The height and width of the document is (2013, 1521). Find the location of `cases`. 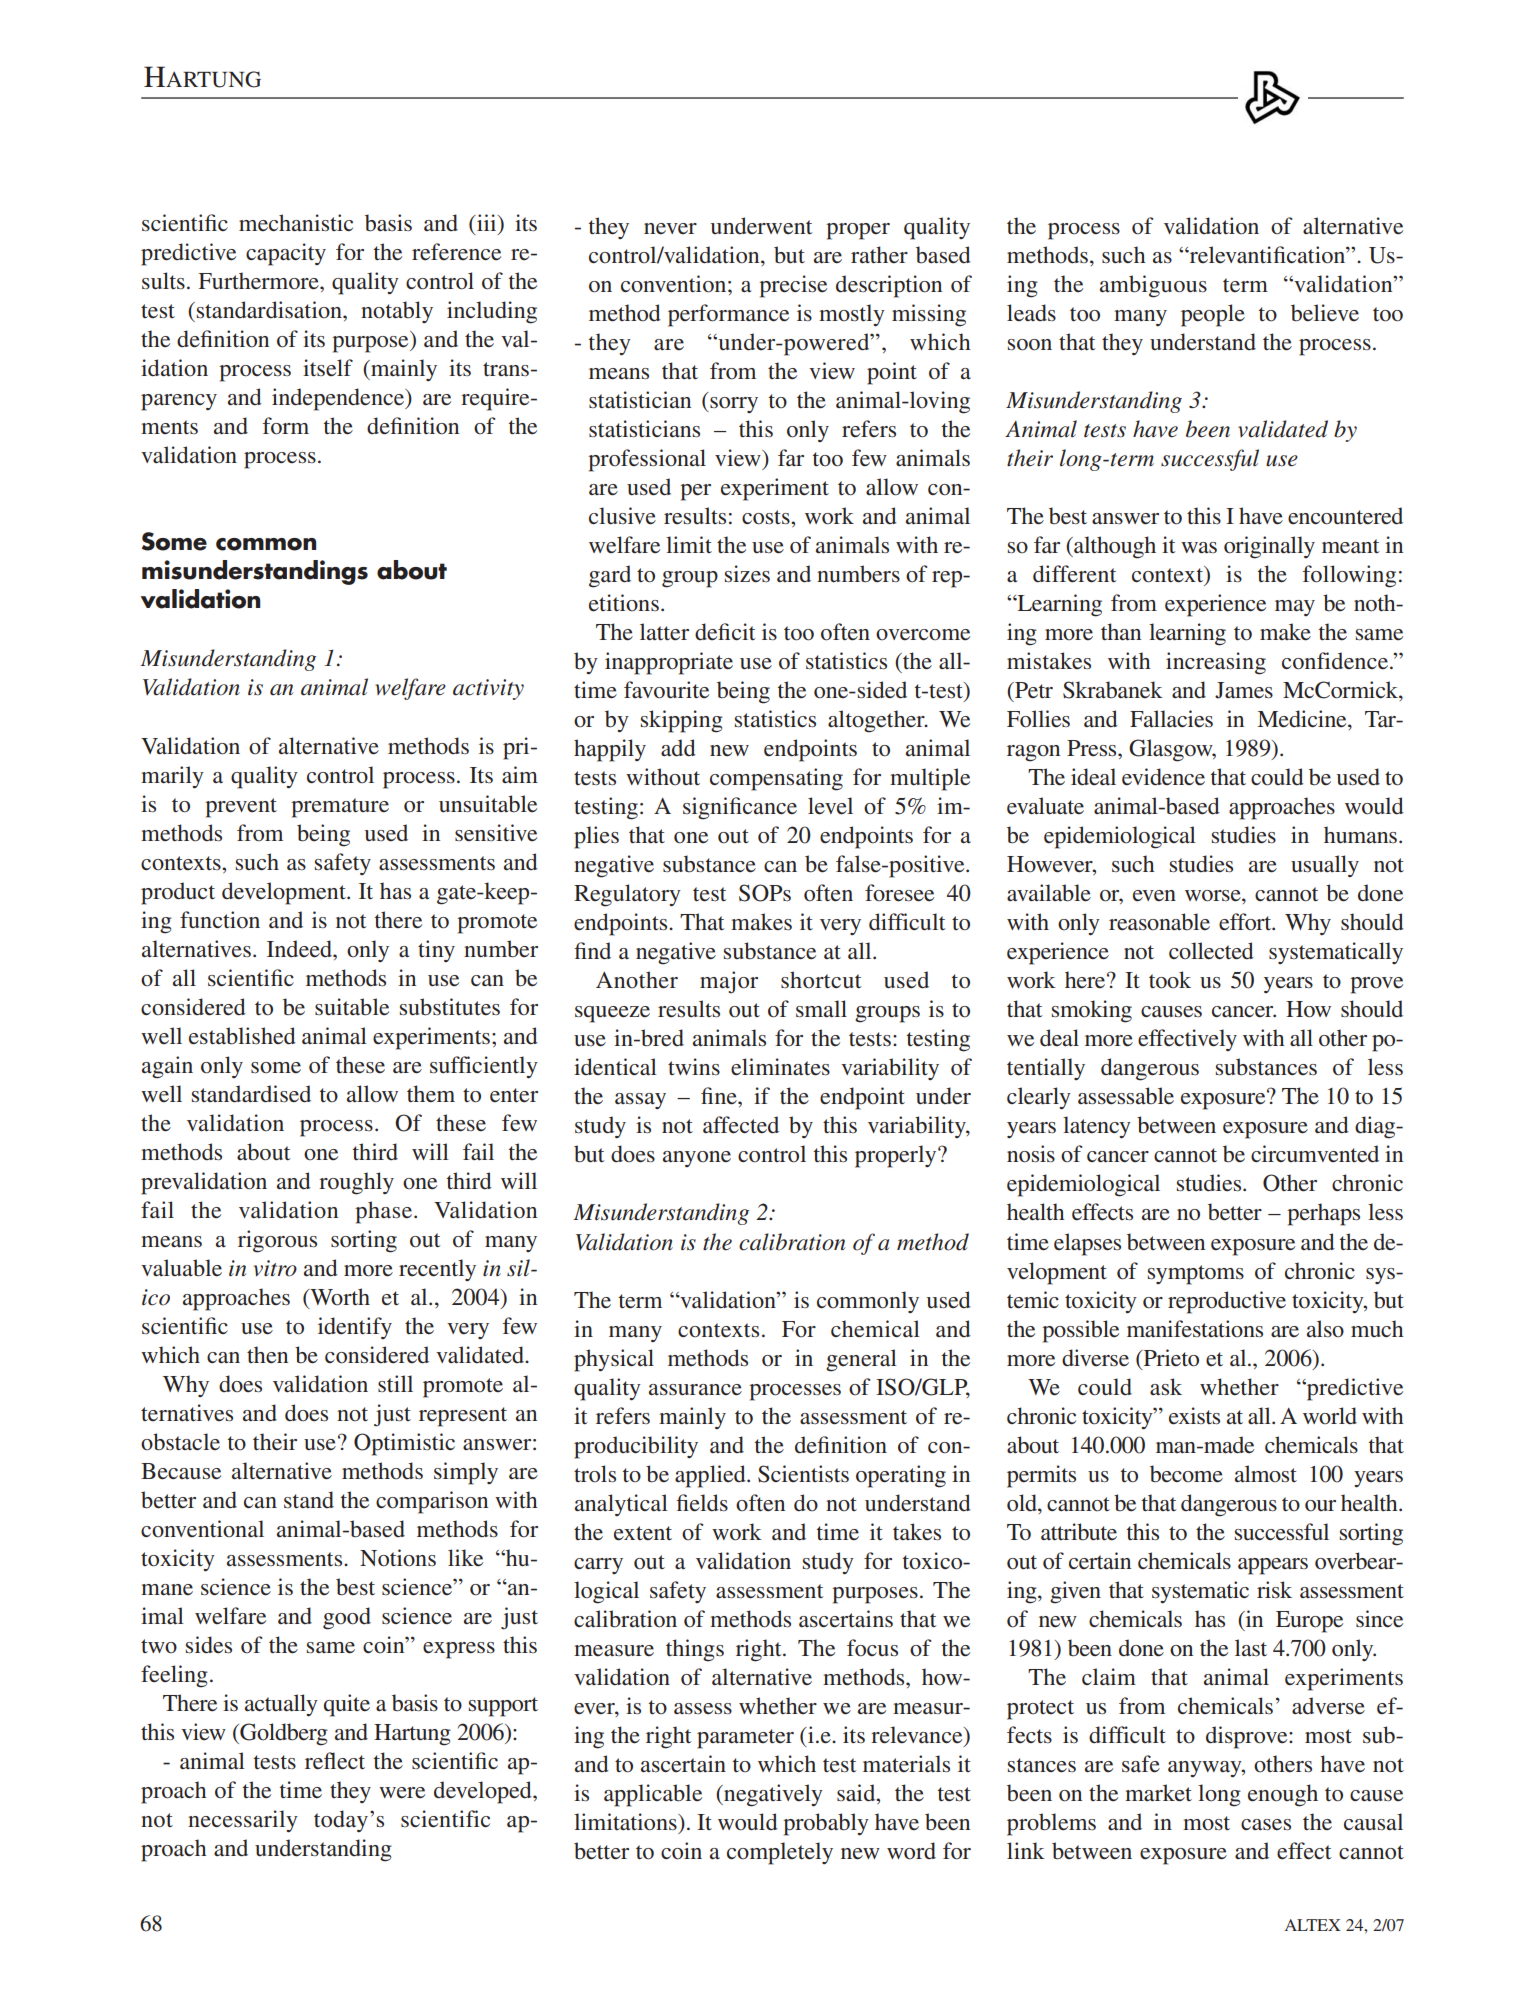

cases is located at coordinates (1266, 1825).
